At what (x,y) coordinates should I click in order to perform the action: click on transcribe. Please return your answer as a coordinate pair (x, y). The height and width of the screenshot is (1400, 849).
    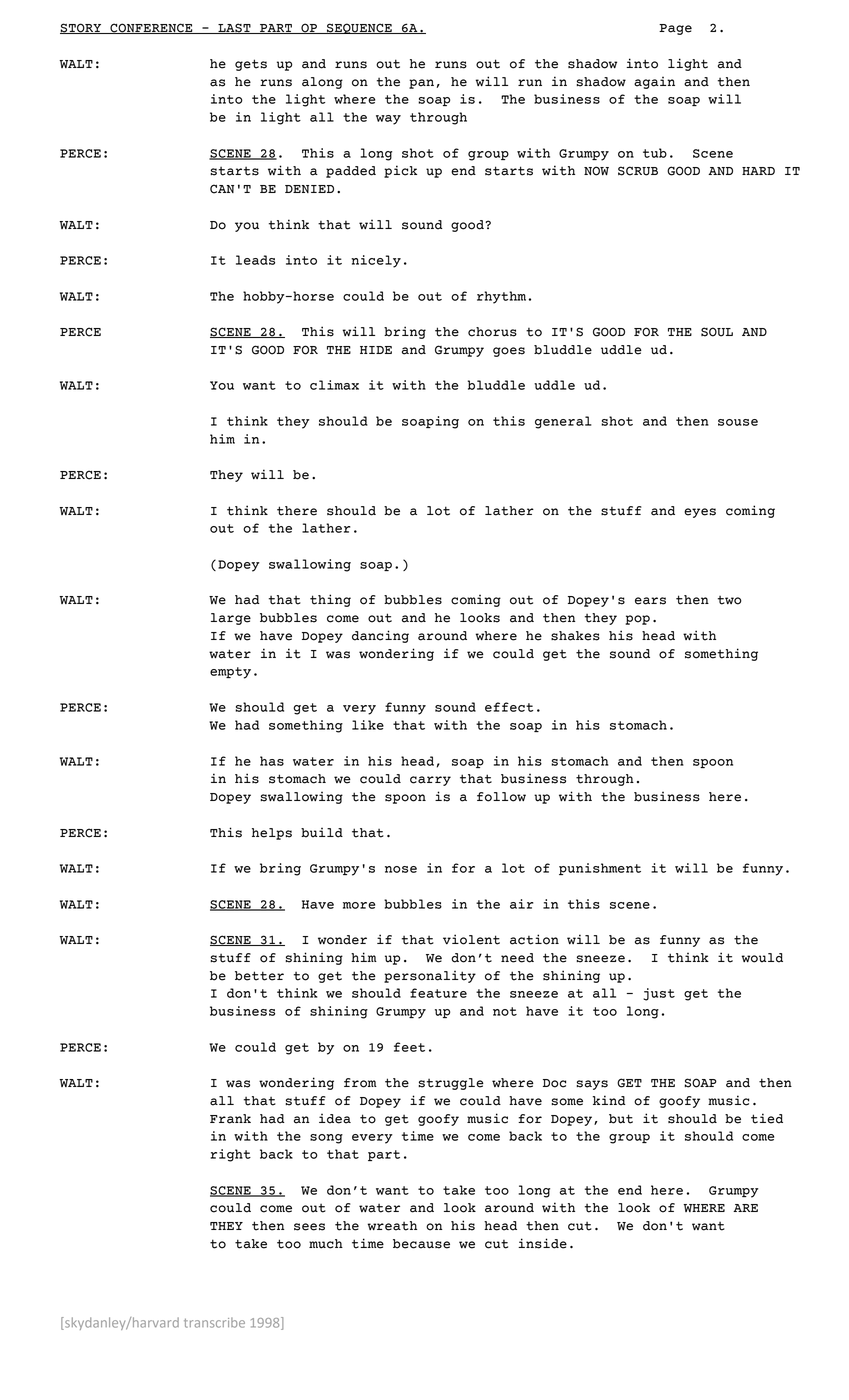
    Looking at the image, I should click on (214, 1322).
